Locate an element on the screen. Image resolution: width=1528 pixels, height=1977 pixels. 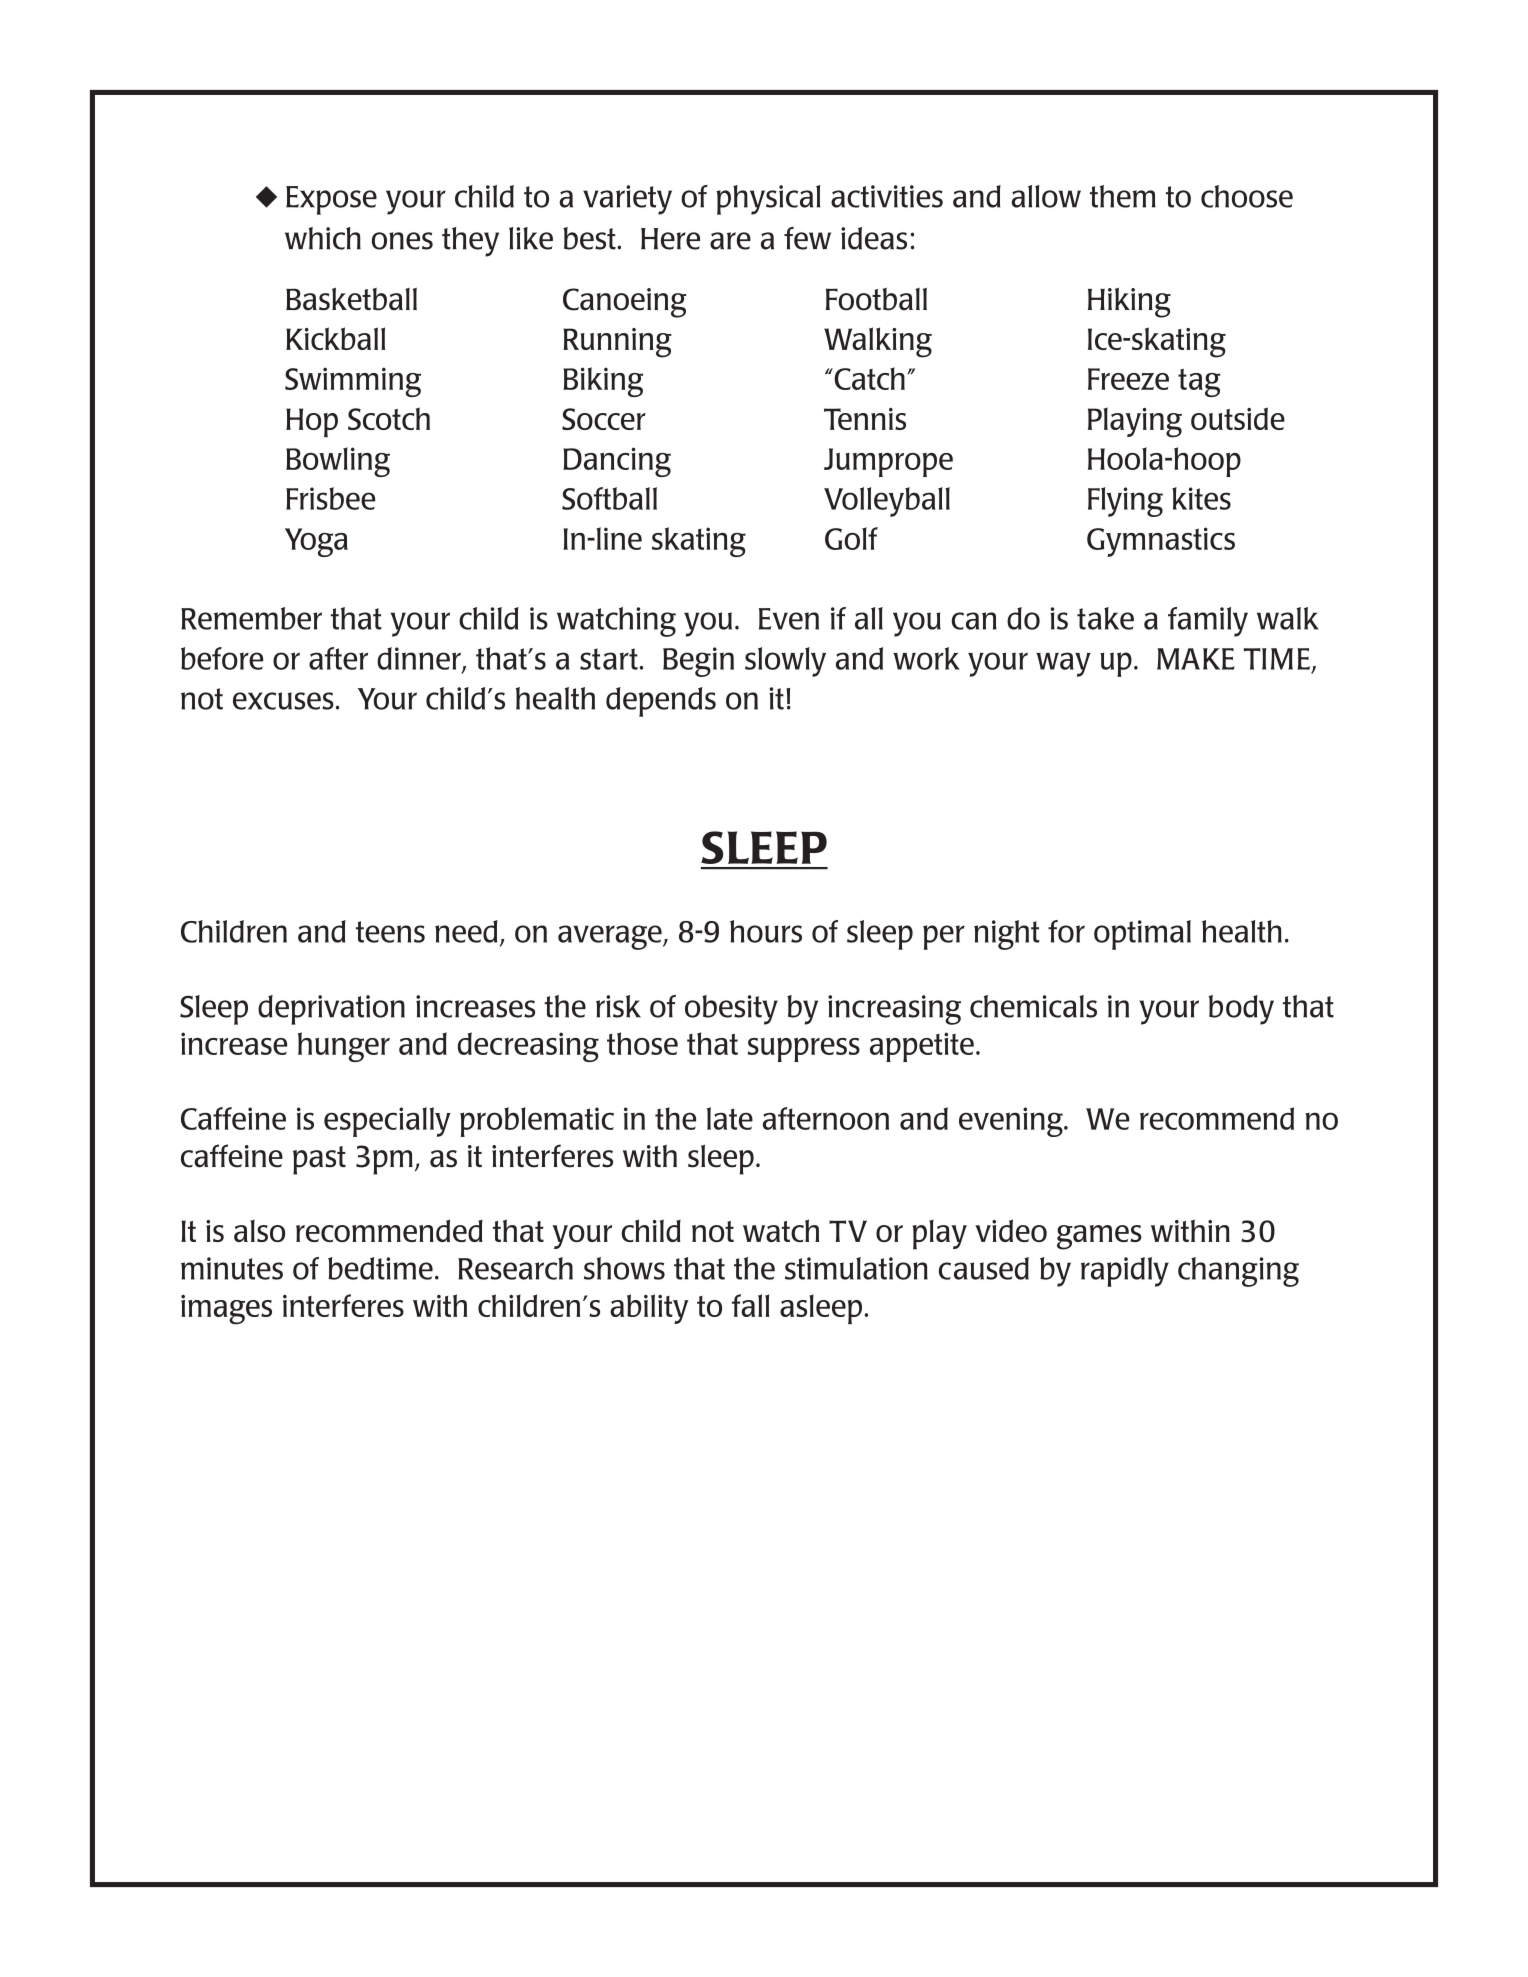
minutes is located at coordinates (232, 1268).
